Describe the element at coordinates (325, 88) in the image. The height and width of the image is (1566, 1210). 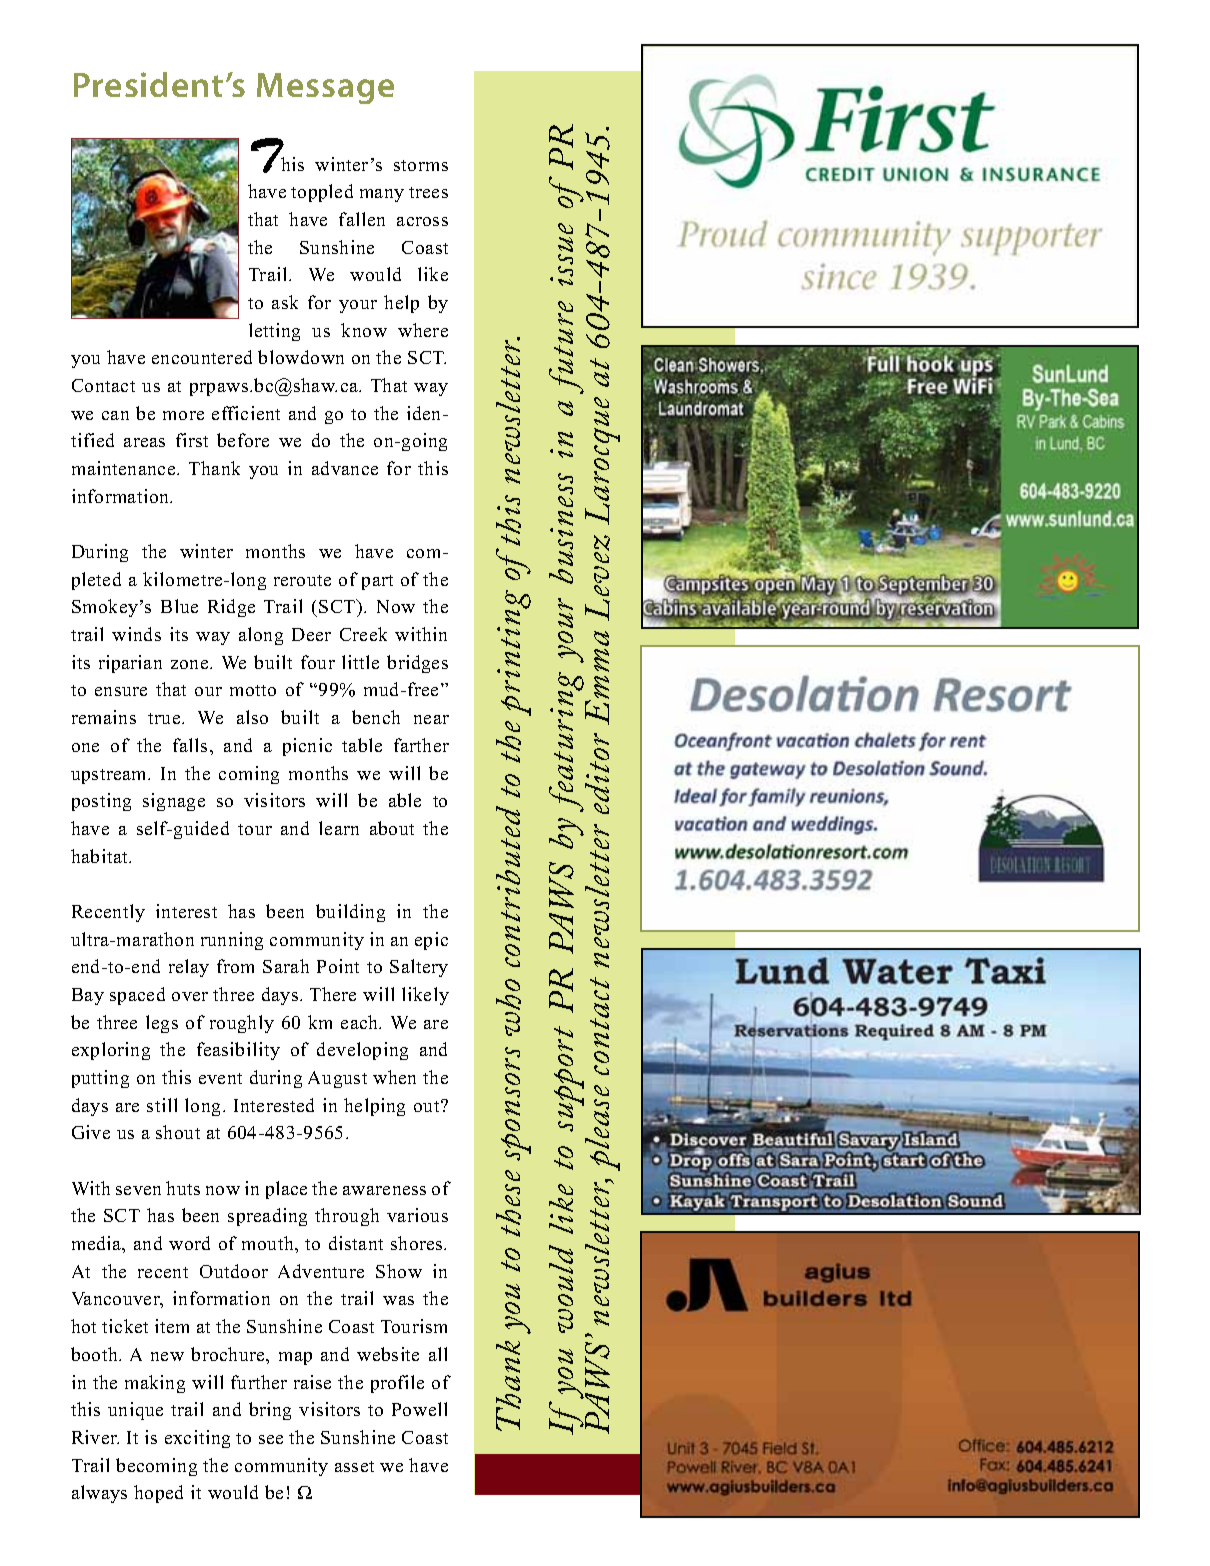
I see `Message` at that location.
